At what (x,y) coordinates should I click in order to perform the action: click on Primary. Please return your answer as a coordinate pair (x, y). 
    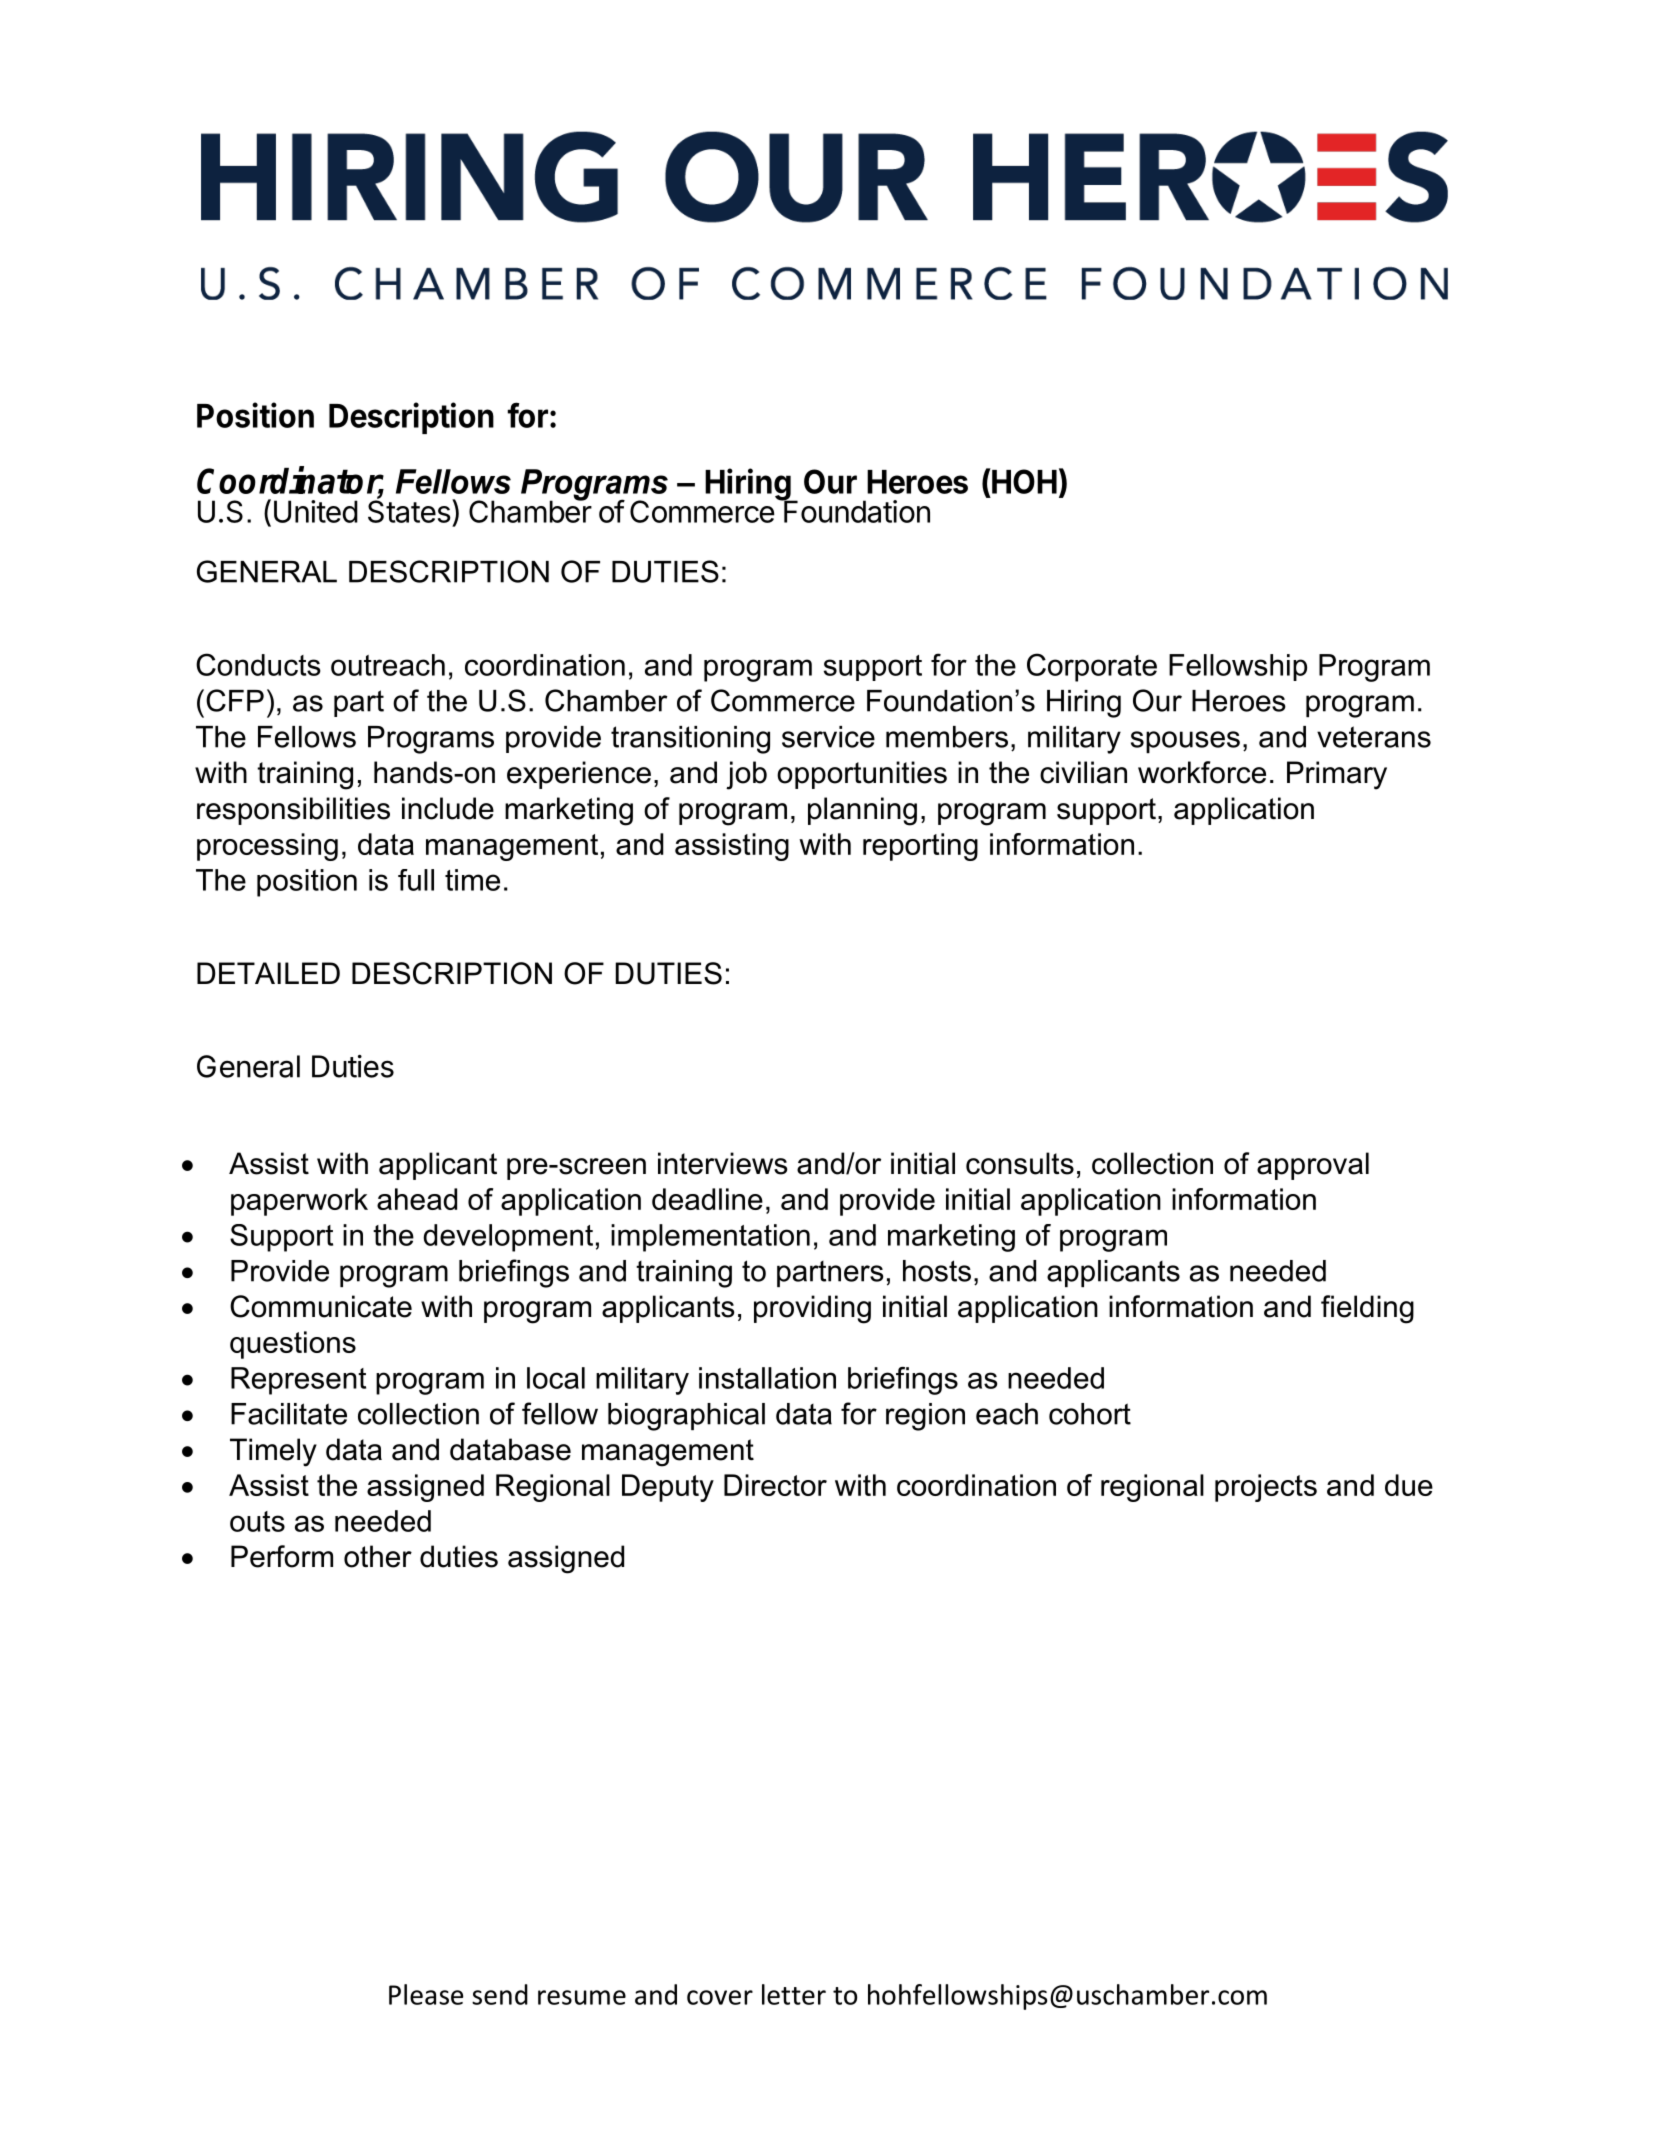
    Looking at the image, I should click on (1337, 775).
